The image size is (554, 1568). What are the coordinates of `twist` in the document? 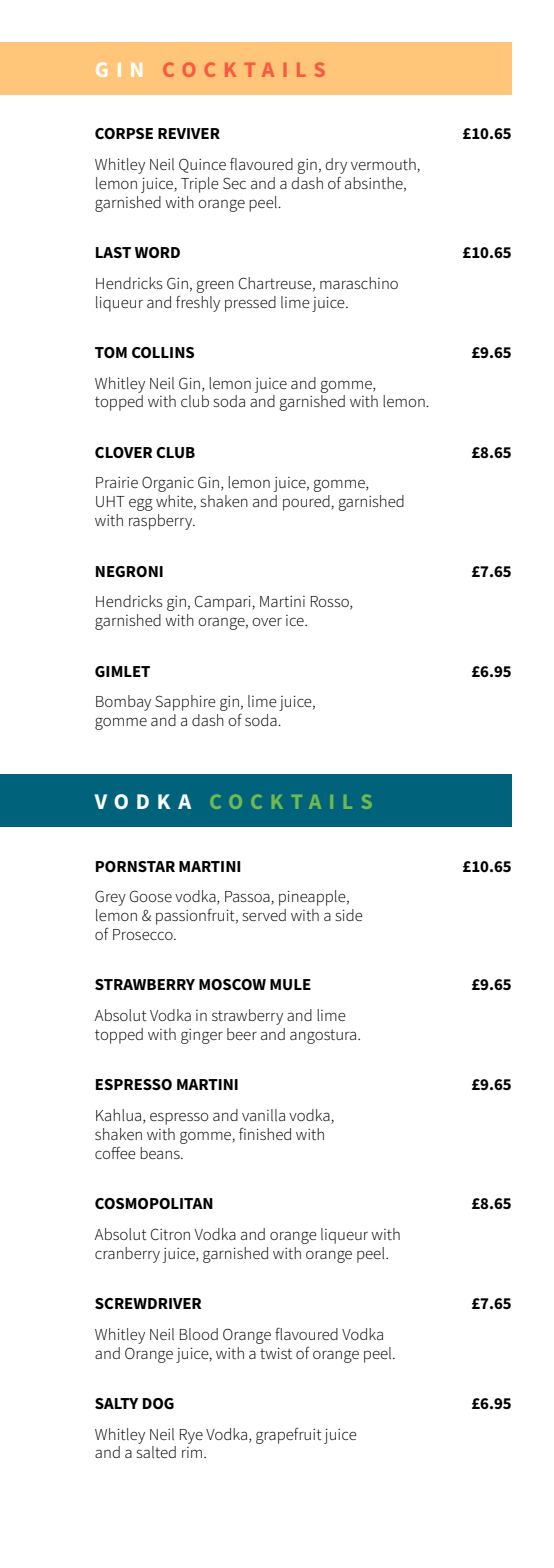 It's located at (276, 1353).
